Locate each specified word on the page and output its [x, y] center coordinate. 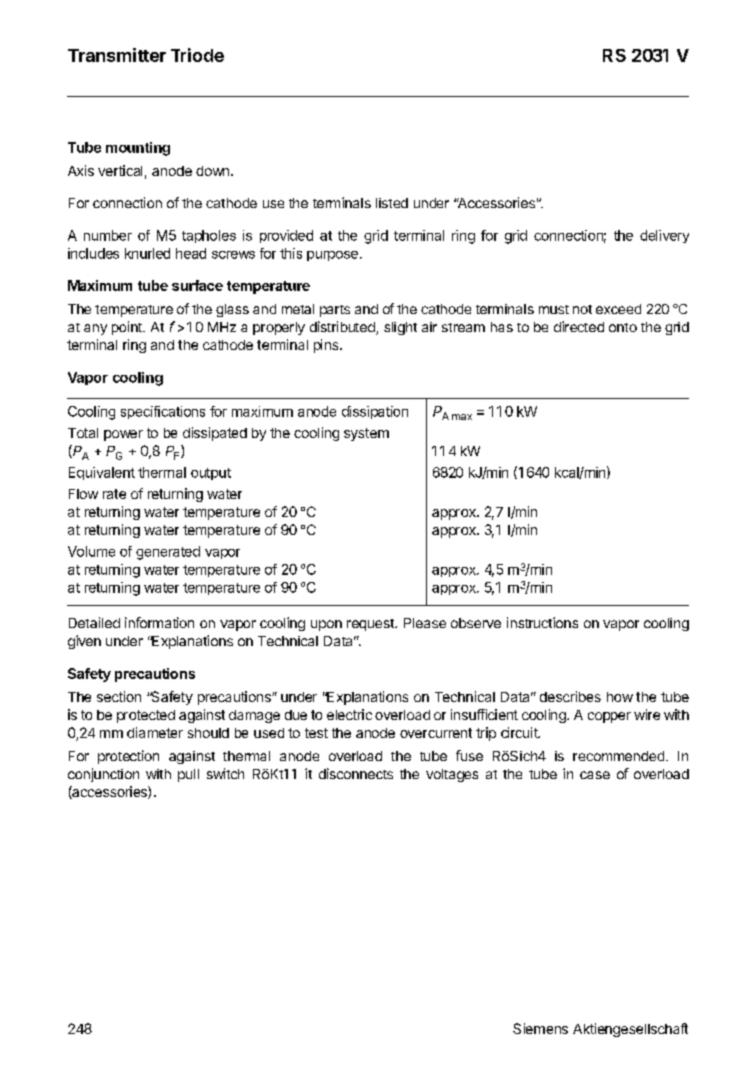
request [371, 625]
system [366, 434]
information [159, 622]
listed [392, 203]
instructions [542, 622]
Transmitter [117, 55]
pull [188, 775]
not [582, 309]
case [595, 775]
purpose [332, 256]
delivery [664, 236]
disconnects [356, 773]
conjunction [103, 775]
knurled [147, 253]
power [123, 435]
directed [579, 326]
